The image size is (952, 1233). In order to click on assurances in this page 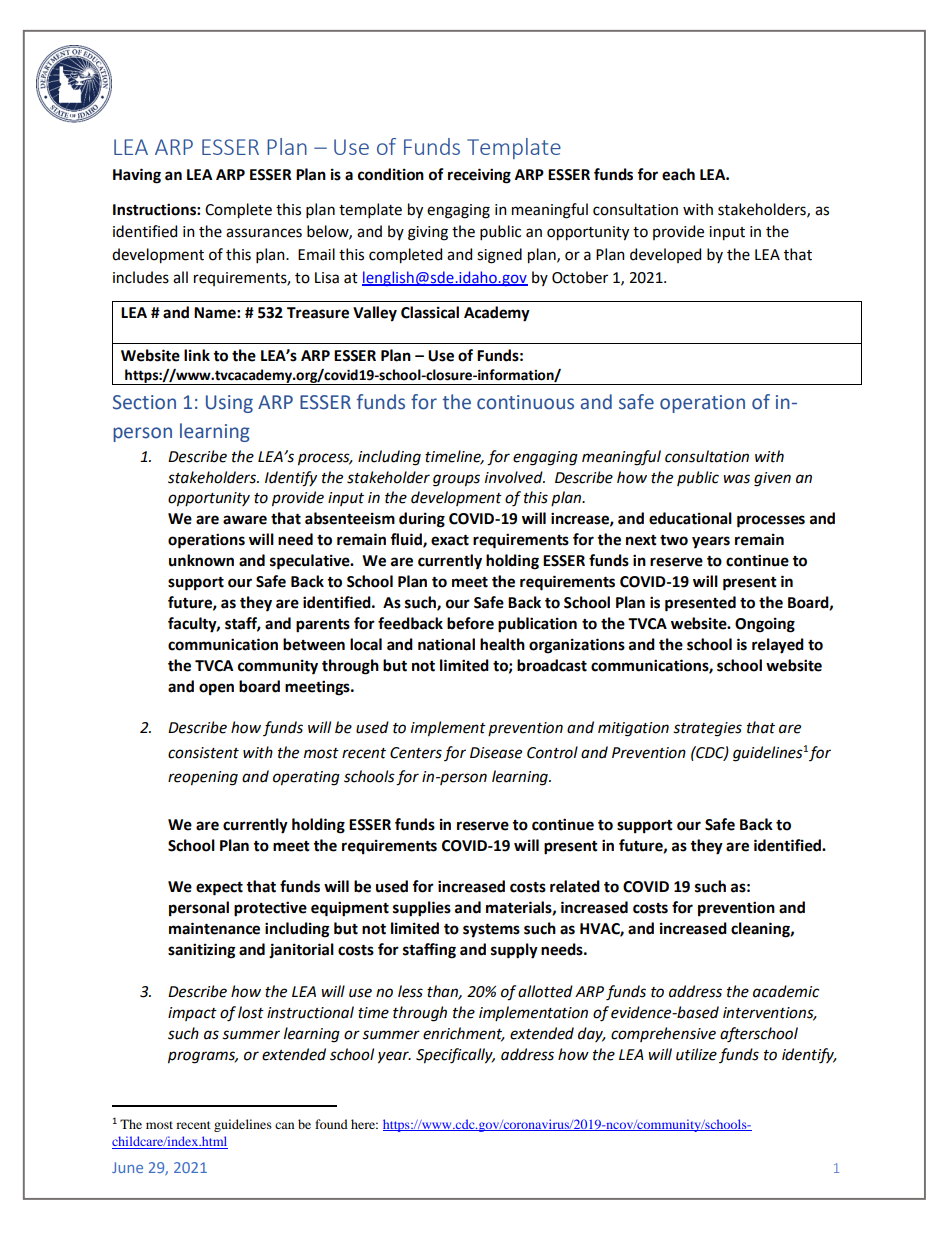, I will do `click(264, 233)`.
